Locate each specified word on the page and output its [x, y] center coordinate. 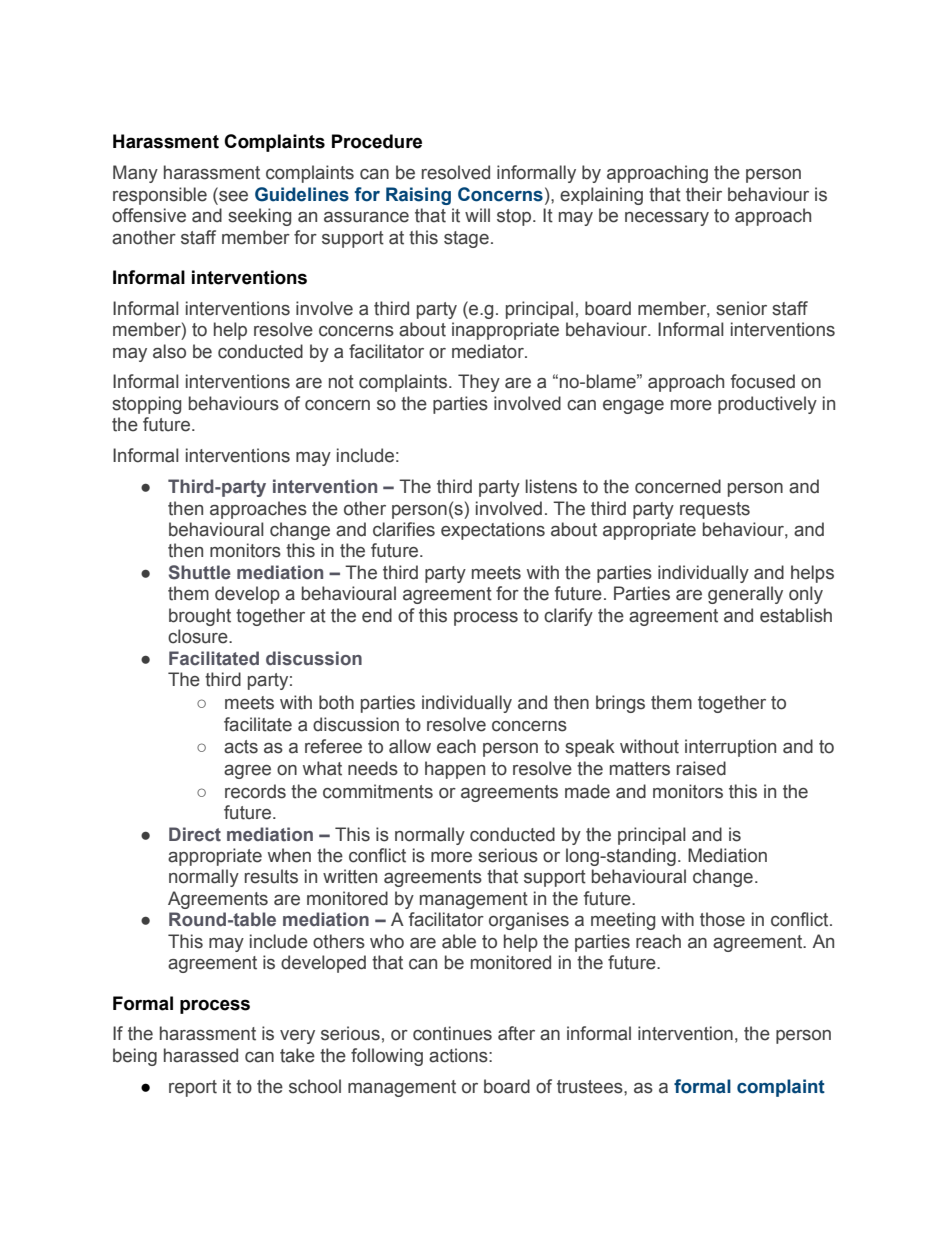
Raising [418, 196]
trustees [591, 1087]
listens [551, 486]
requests [715, 510]
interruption [730, 748]
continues [452, 1033]
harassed [201, 1055]
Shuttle [200, 572]
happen [455, 770]
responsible [160, 196]
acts [241, 747]
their [704, 194]
